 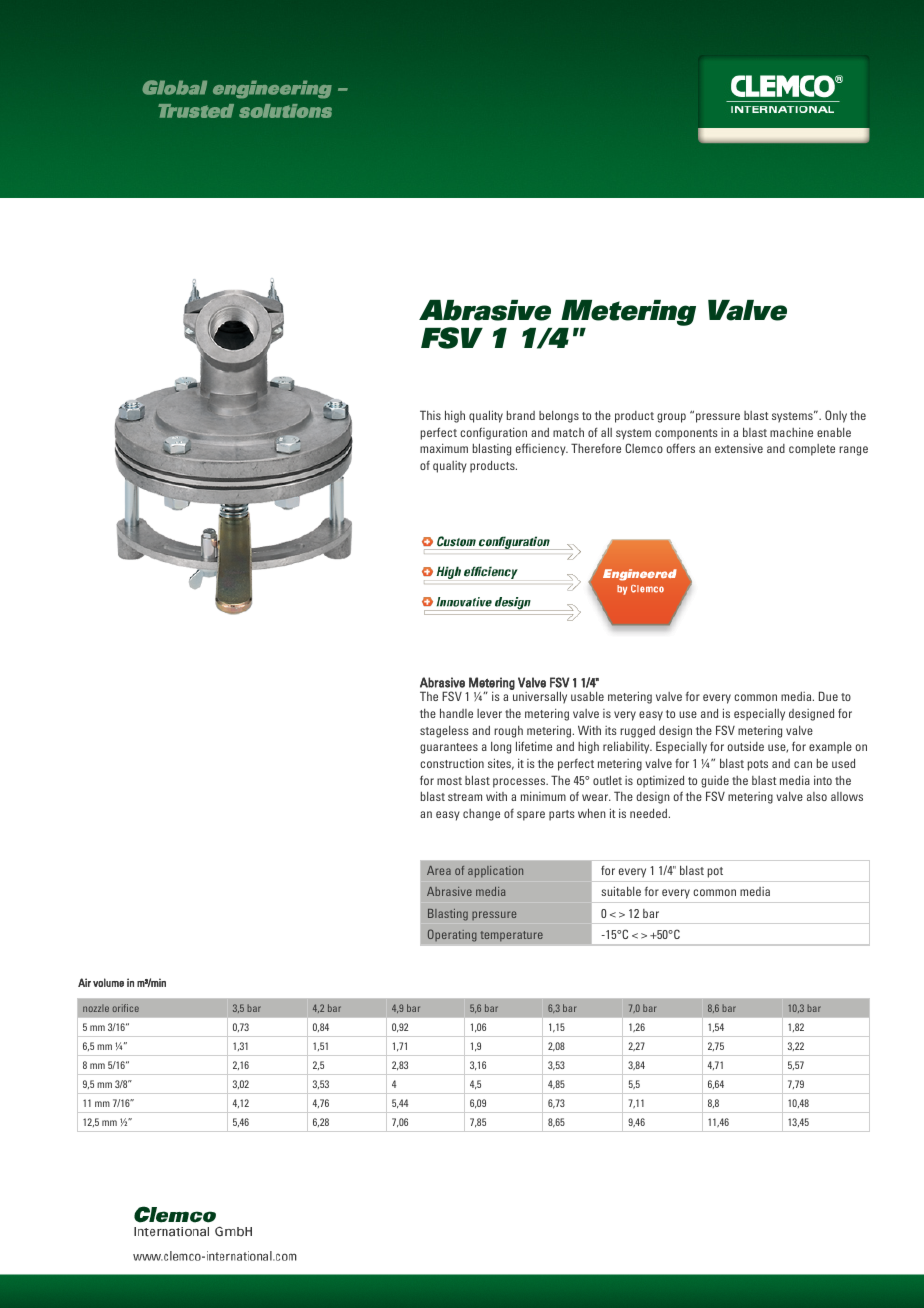 What do you see at coordinates (125, 1008) in the screenshot?
I see `orifice` at bounding box center [125, 1008].
